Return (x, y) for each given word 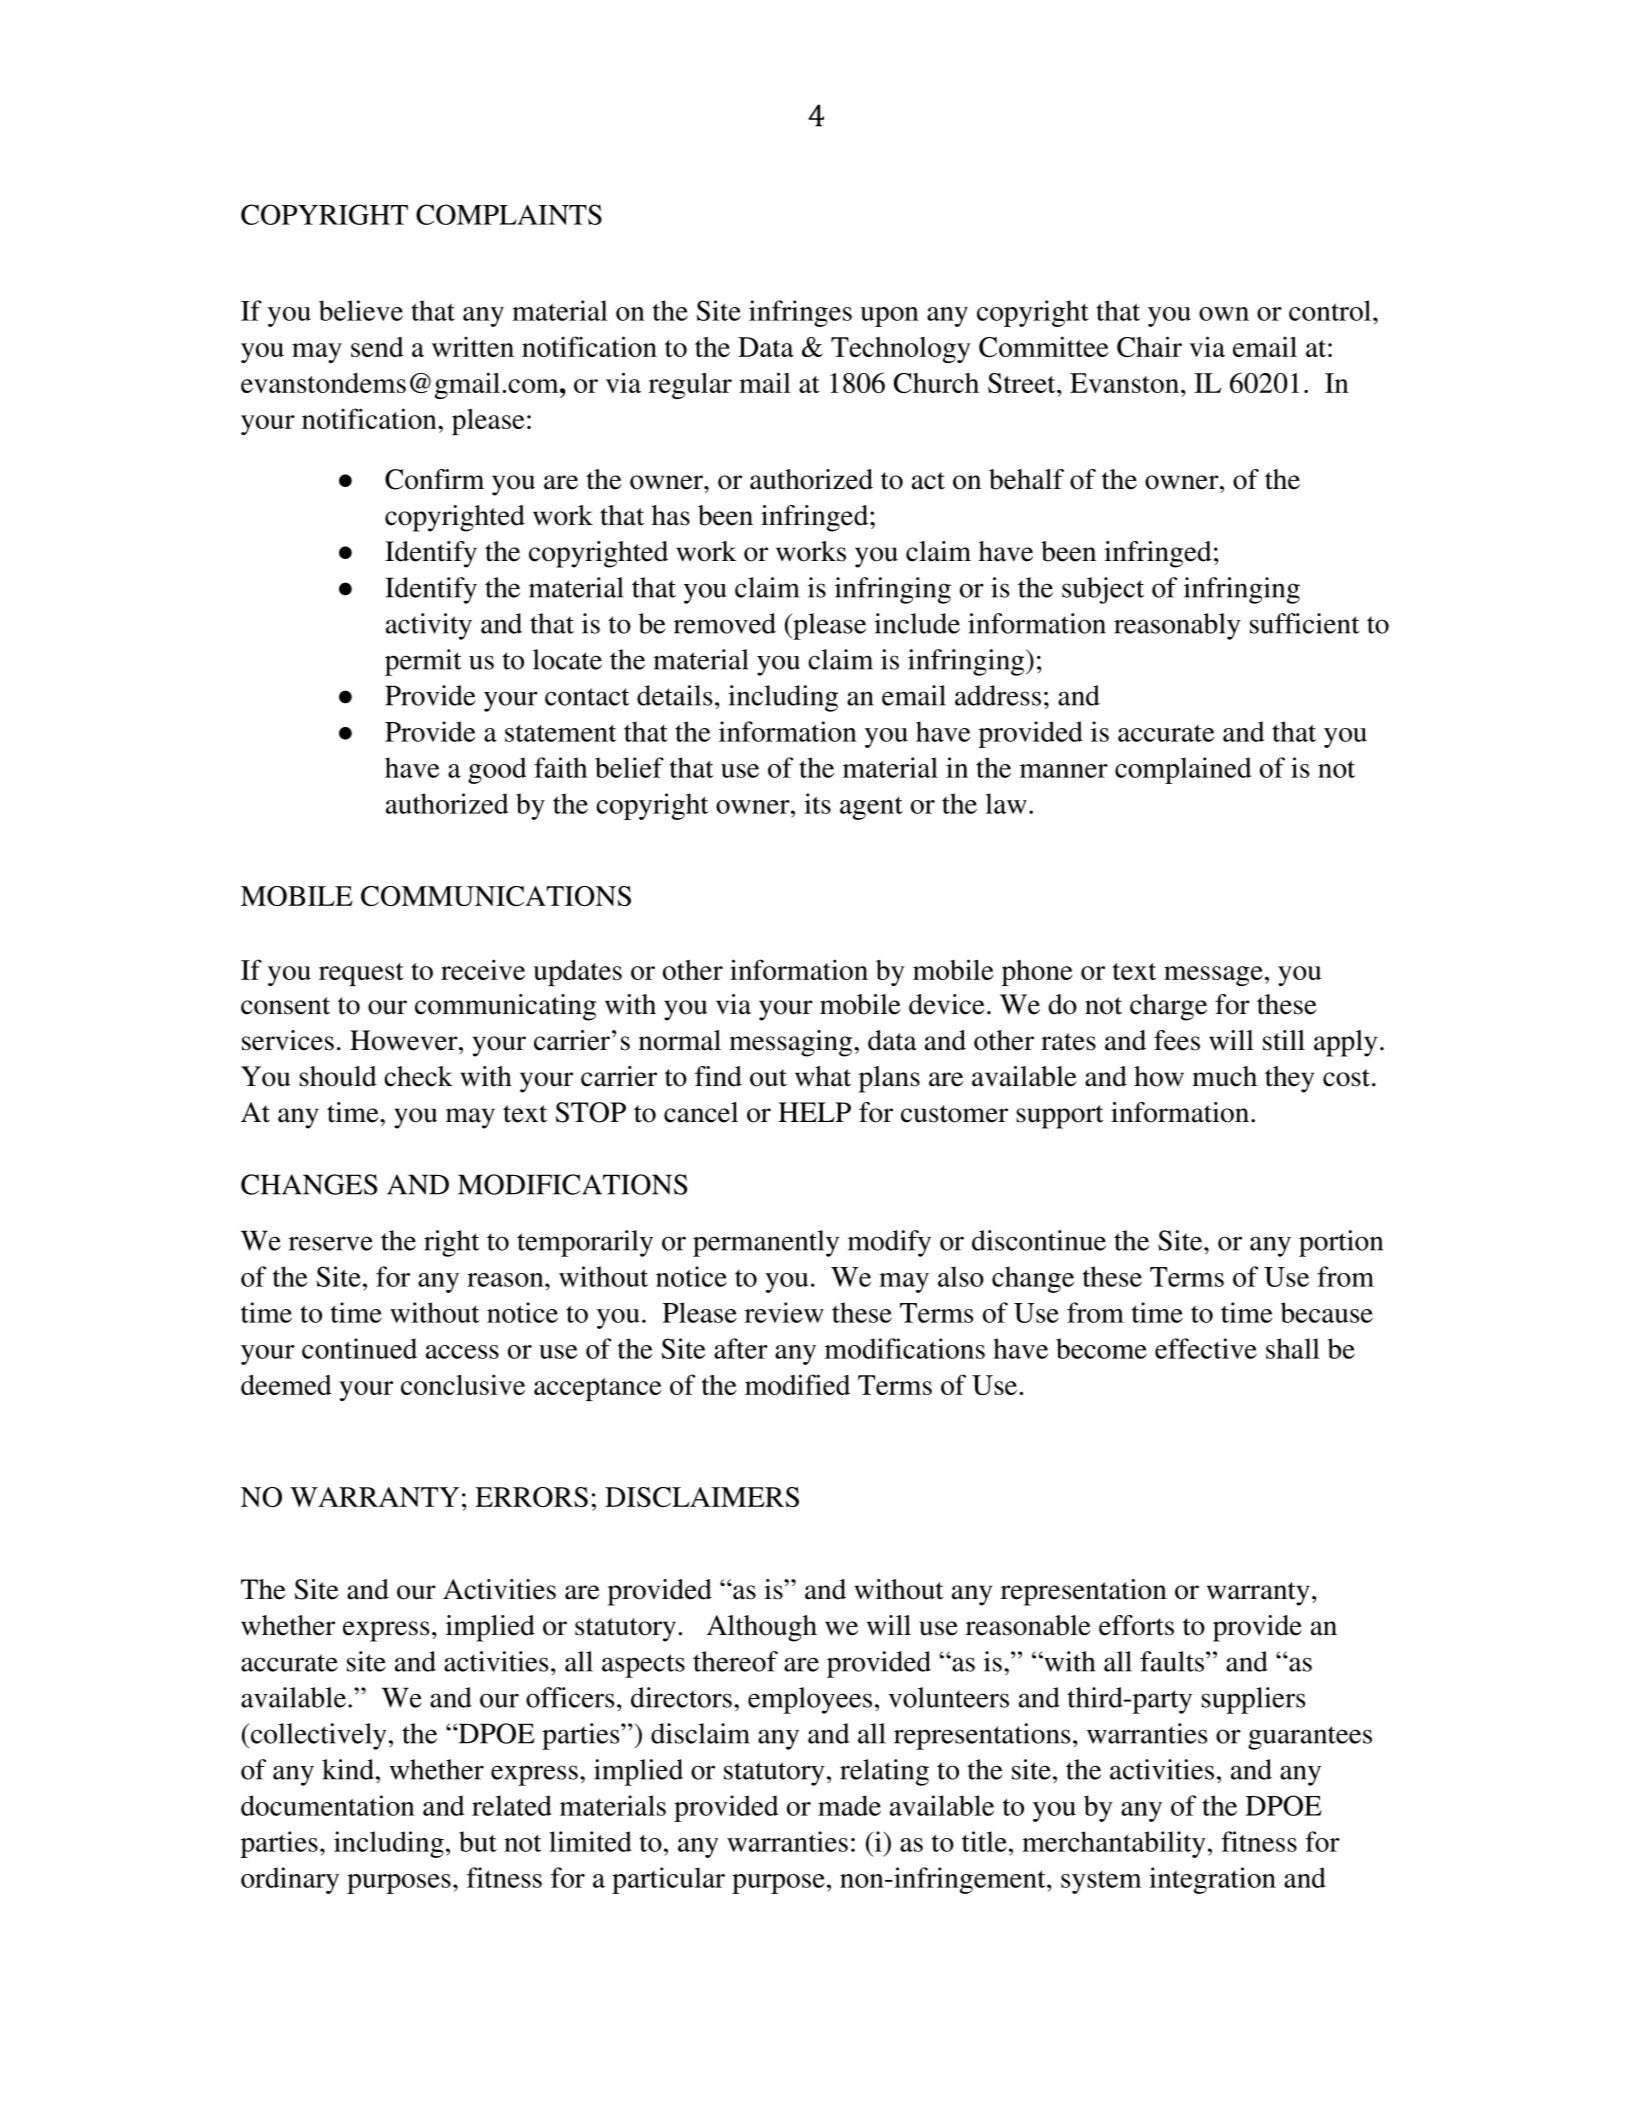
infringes (800, 313)
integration (1212, 1880)
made (849, 1805)
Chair (1149, 346)
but (478, 1841)
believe (361, 310)
